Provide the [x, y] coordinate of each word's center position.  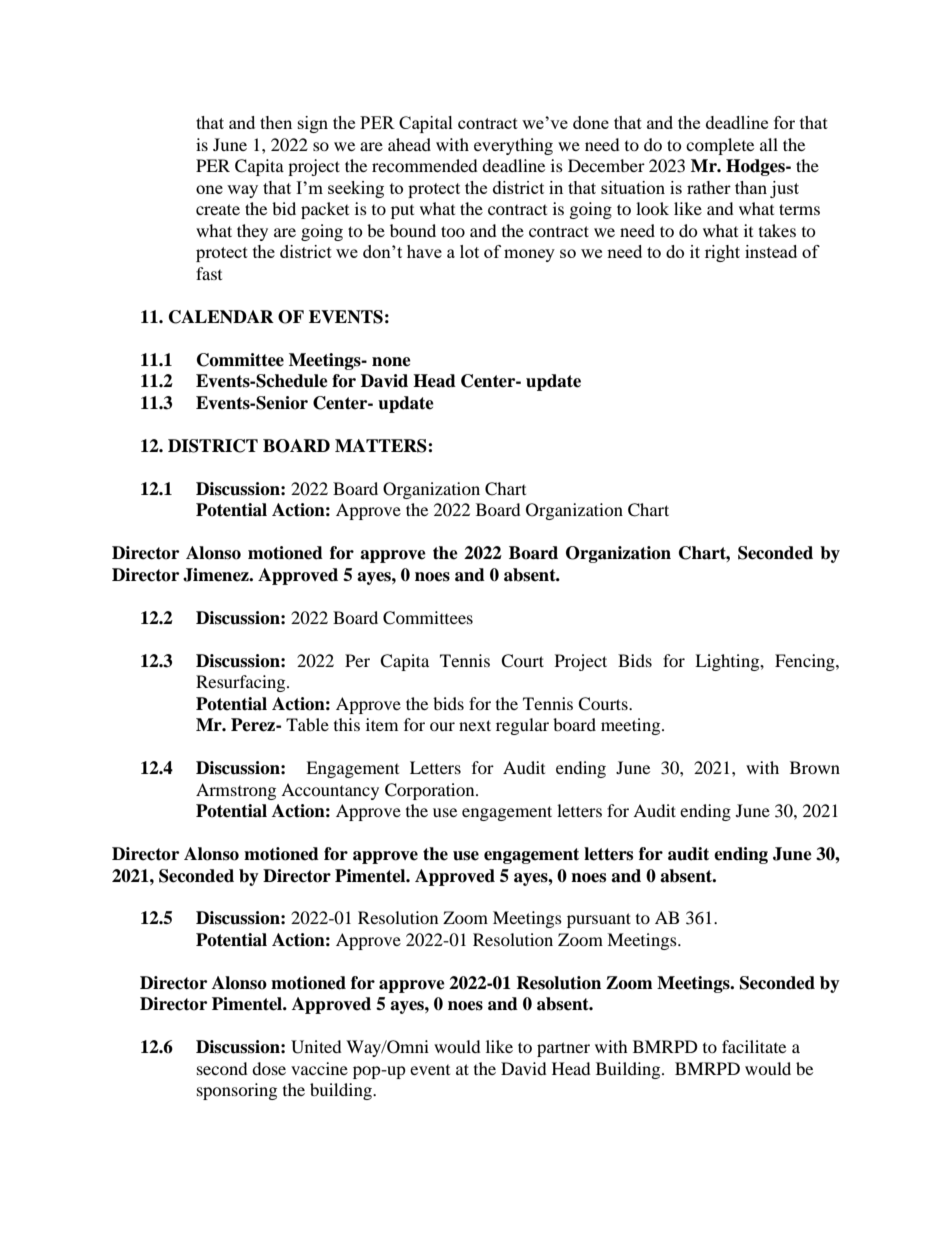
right [722, 253]
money [529, 255]
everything [513, 146]
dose [269, 1068]
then [276, 122]
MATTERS [382, 446]
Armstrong [236, 791]
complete [720, 146]
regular [522, 726]
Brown [815, 767]
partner [563, 1049]
